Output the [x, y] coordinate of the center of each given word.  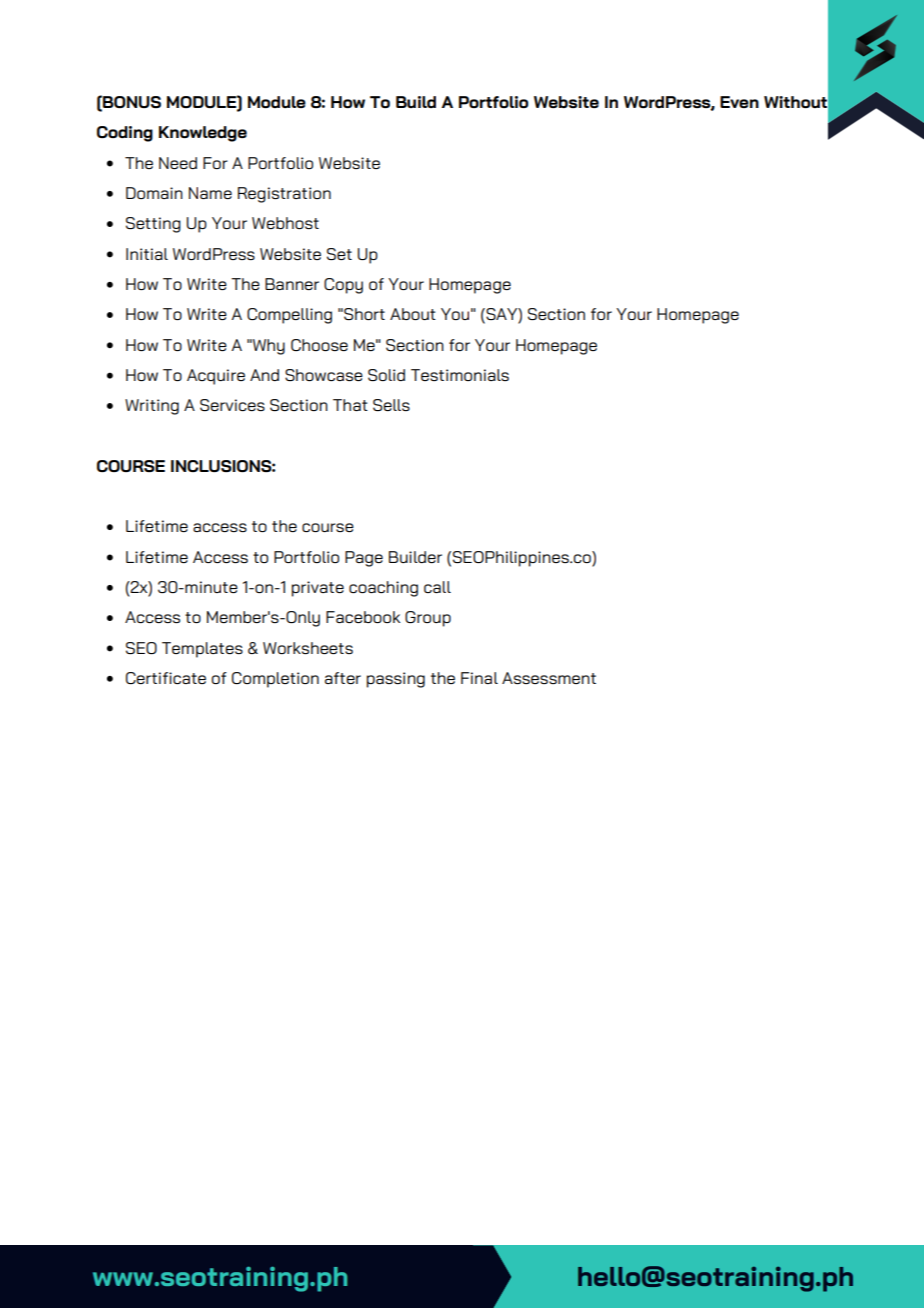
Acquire [216, 377]
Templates [202, 650]
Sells [391, 405]
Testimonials [460, 375]
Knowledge [203, 134]
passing [396, 680]
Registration [284, 195]
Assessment [549, 678]
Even [739, 102]
